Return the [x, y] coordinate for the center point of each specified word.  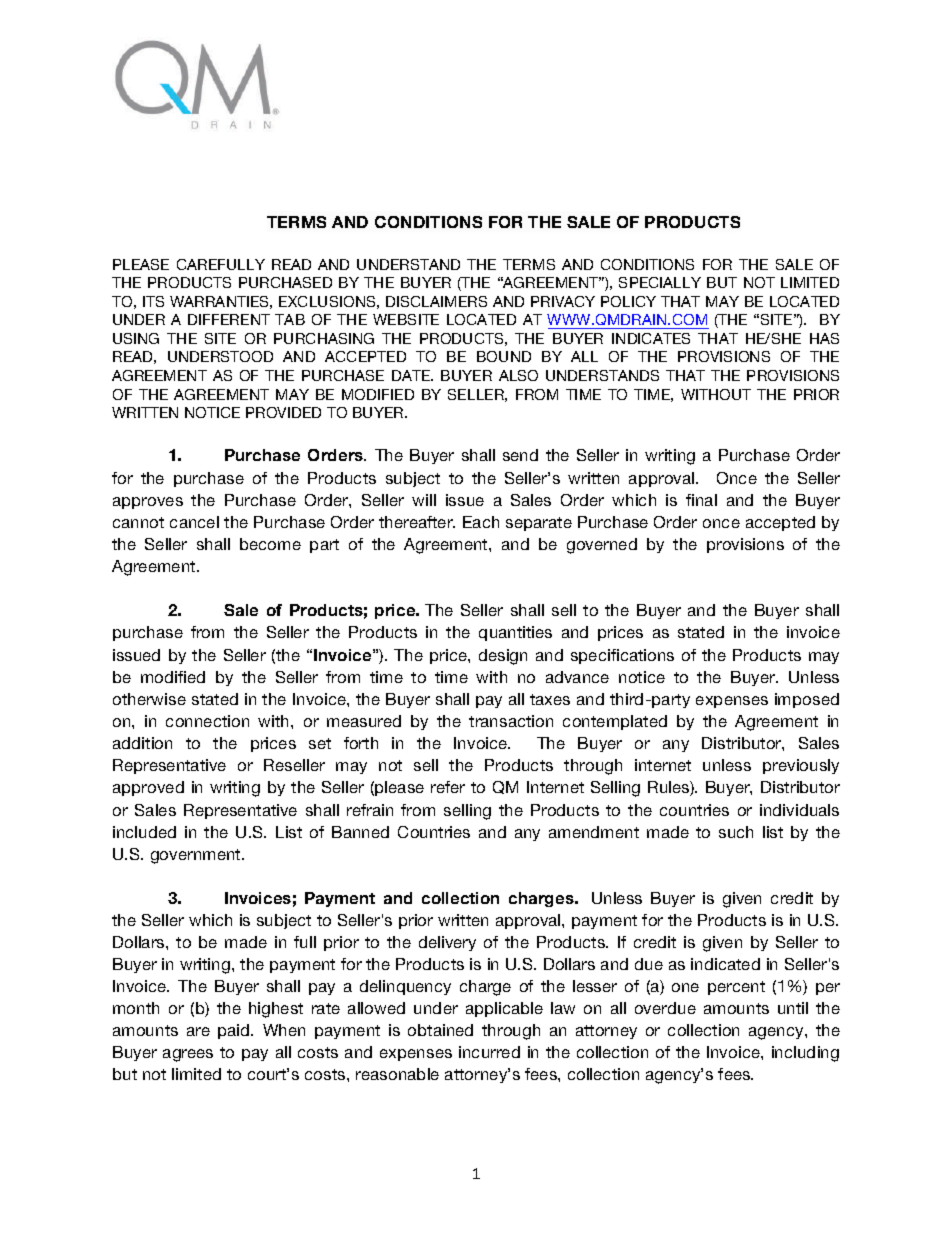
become [270, 544]
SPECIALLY [660, 282]
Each [481, 522]
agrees [188, 1055]
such [736, 832]
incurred [489, 1052]
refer [448, 787]
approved [148, 788]
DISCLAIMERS [436, 301]
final [701, 500]
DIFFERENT [229, 319]
